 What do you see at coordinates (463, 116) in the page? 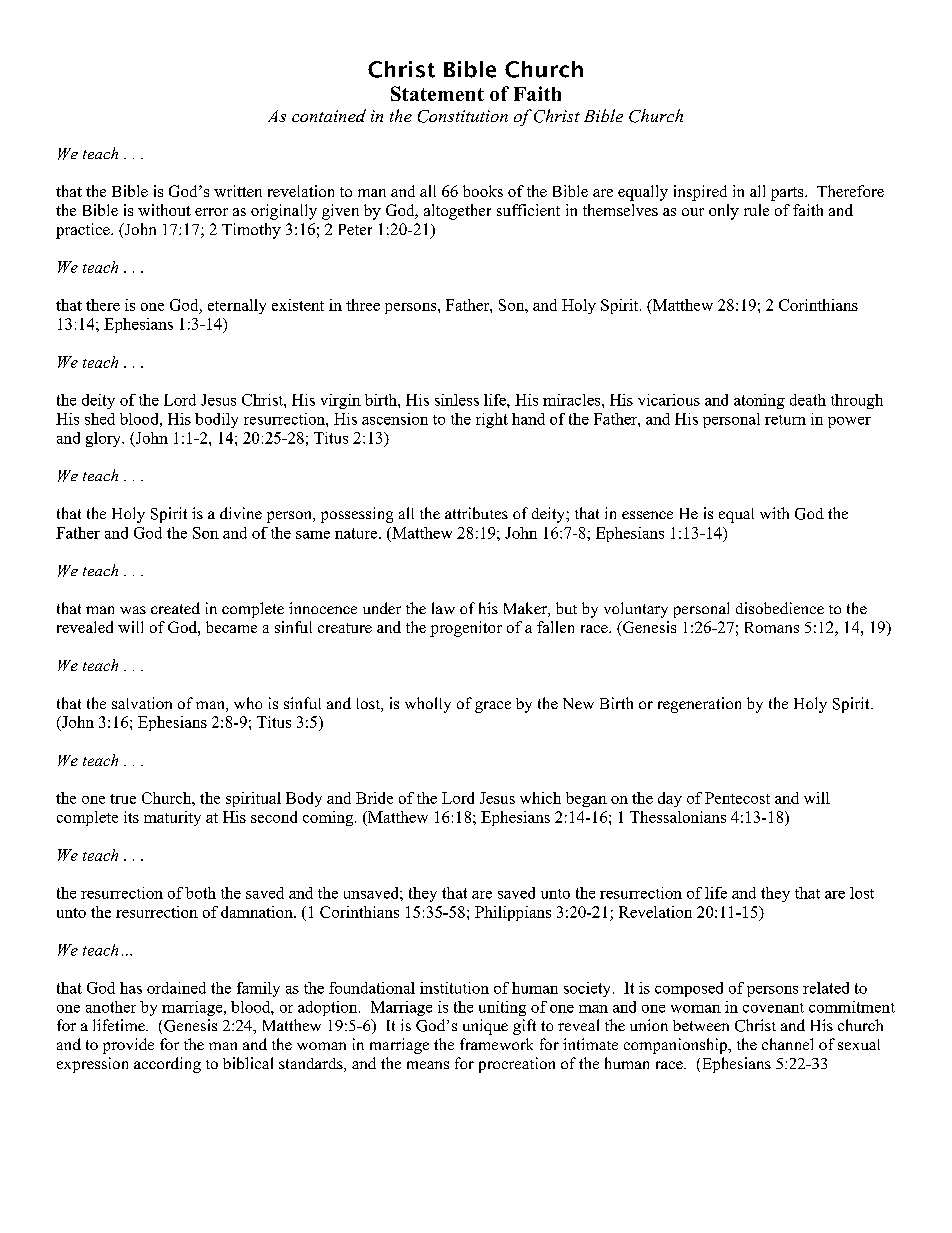
I see `Constitution` at bounding box center [463, 116].
